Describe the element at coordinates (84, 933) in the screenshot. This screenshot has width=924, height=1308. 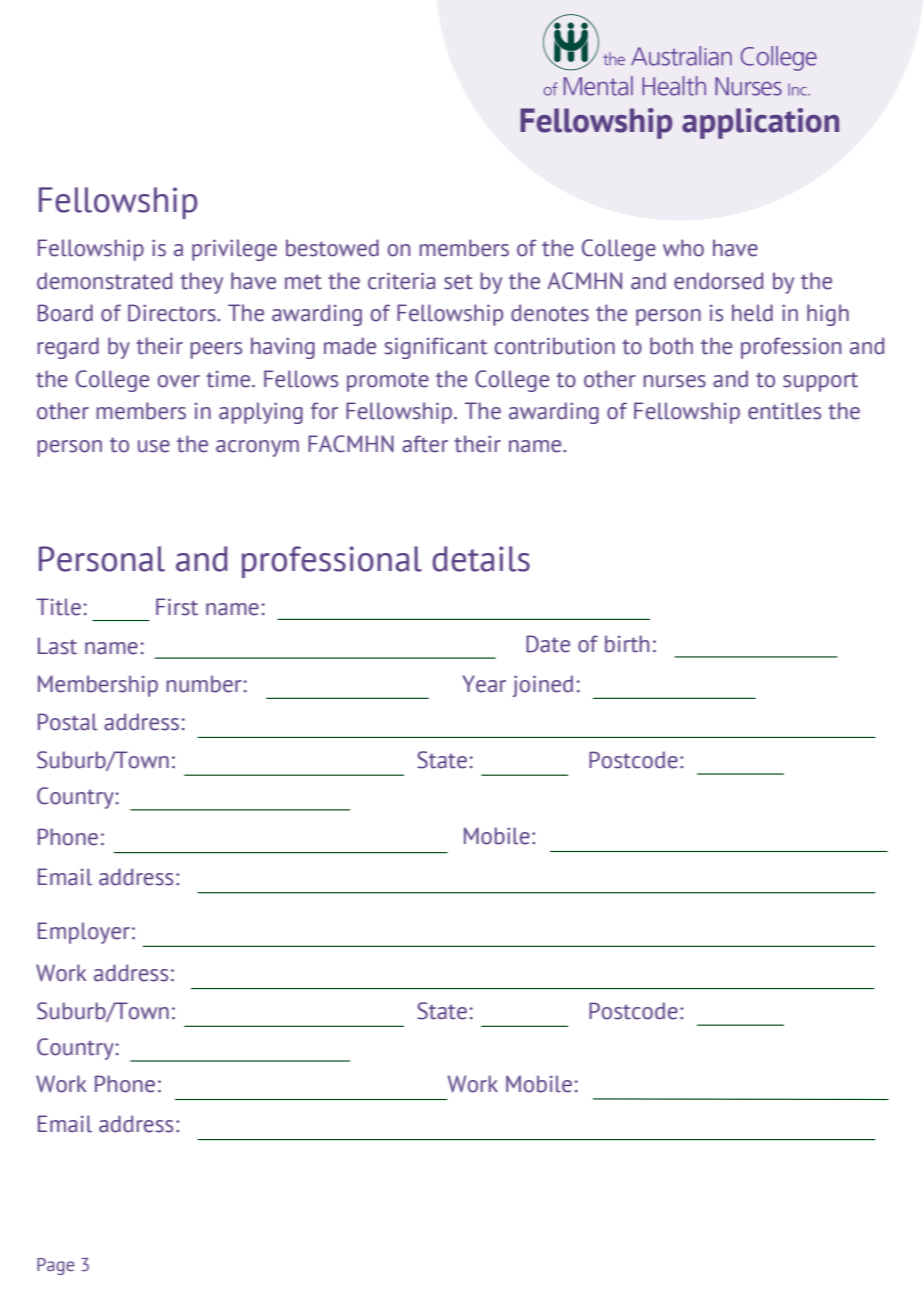
I see `Employer` at that location.
